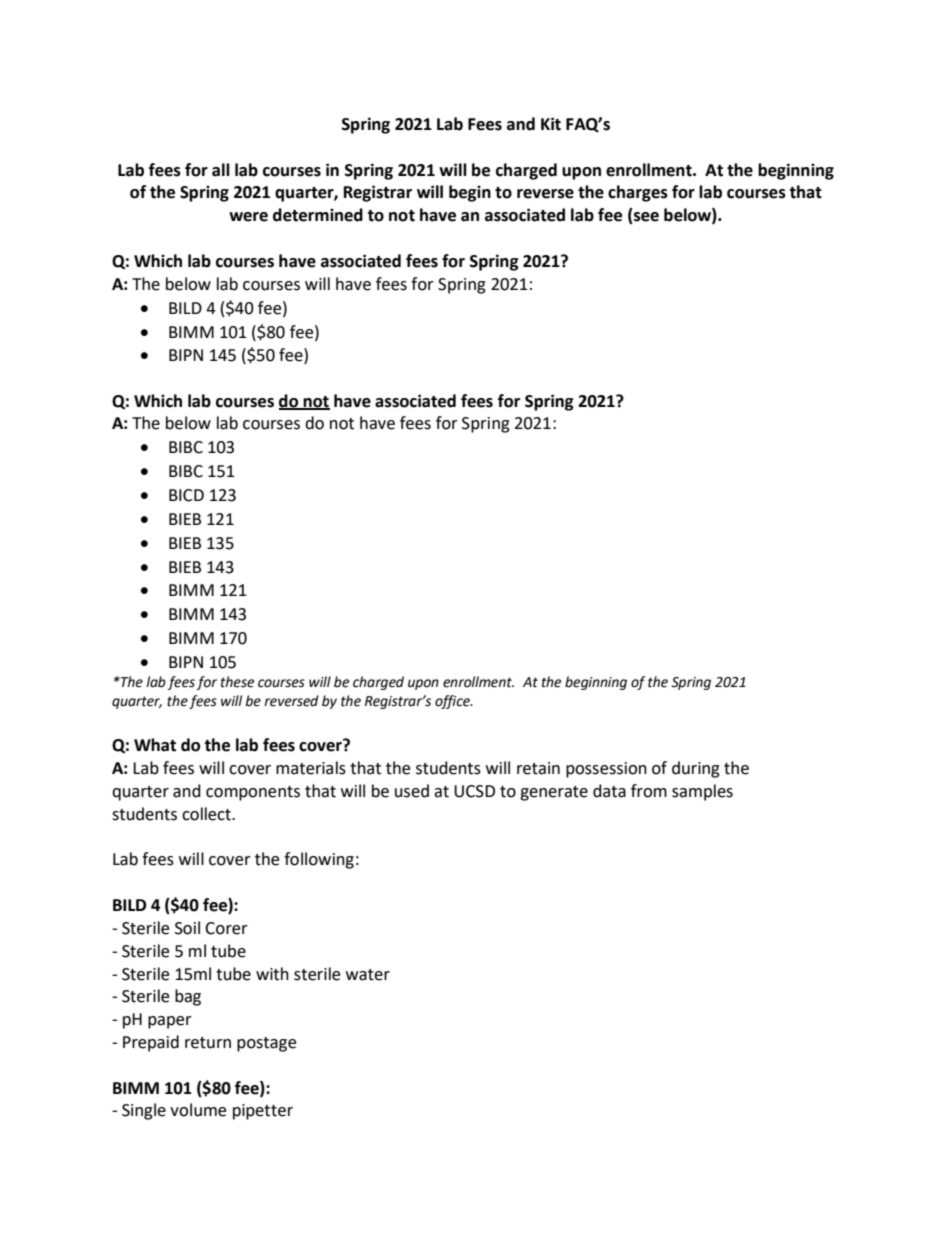  Describe the element at coordinates (207, 814) in the screenshot. I see `collect` at that location.
